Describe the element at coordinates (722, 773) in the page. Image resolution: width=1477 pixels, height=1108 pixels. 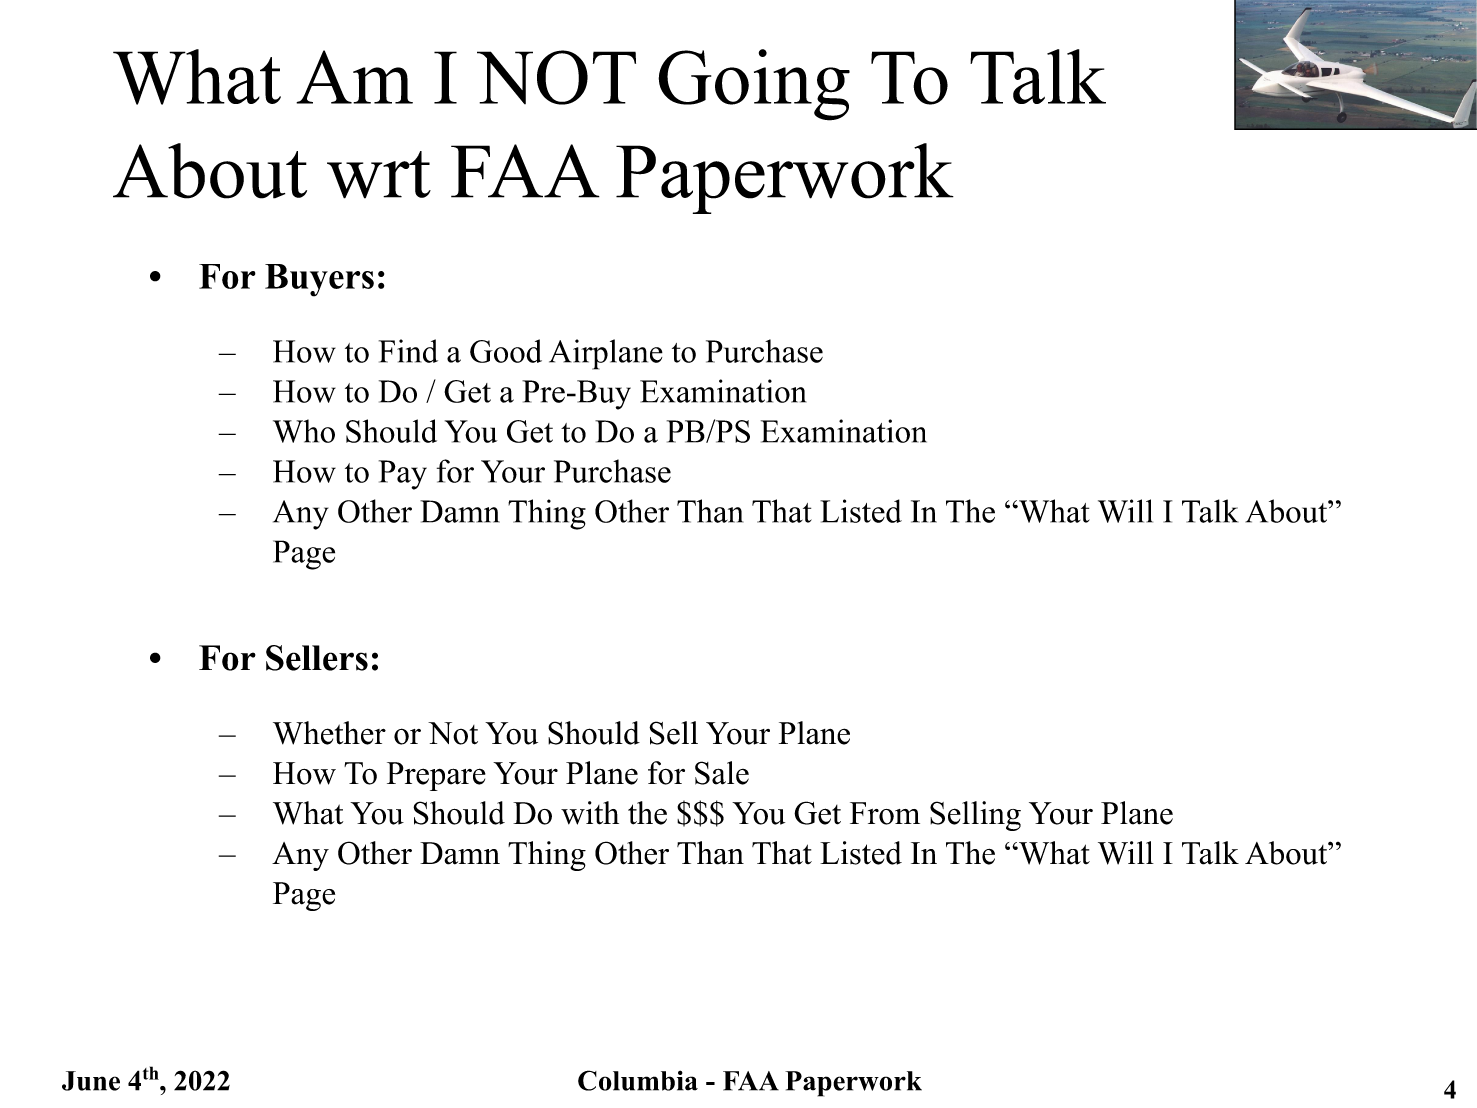
I see `Sale` at that location.
